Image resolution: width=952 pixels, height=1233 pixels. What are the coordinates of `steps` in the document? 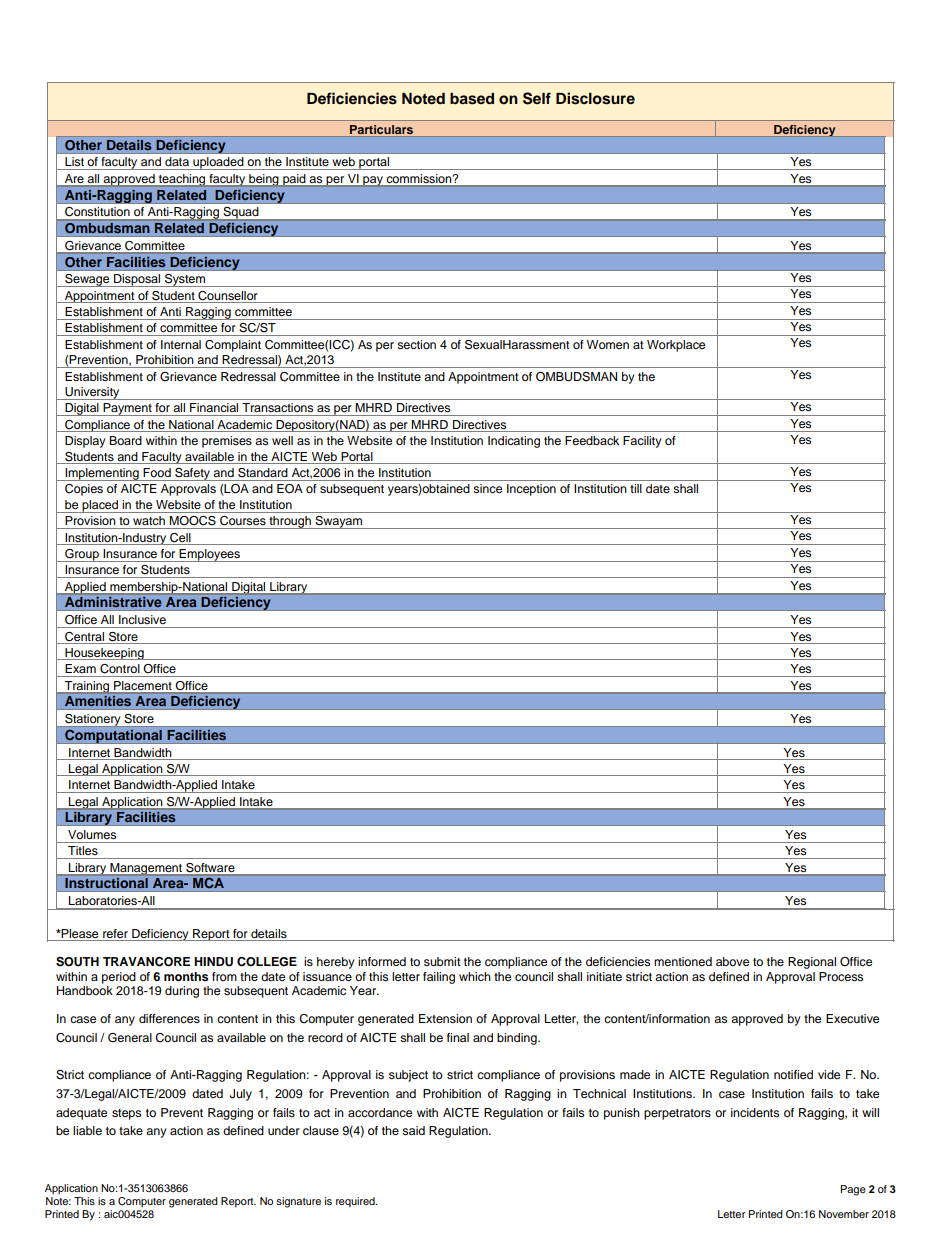 It's located at (126, 1114).
